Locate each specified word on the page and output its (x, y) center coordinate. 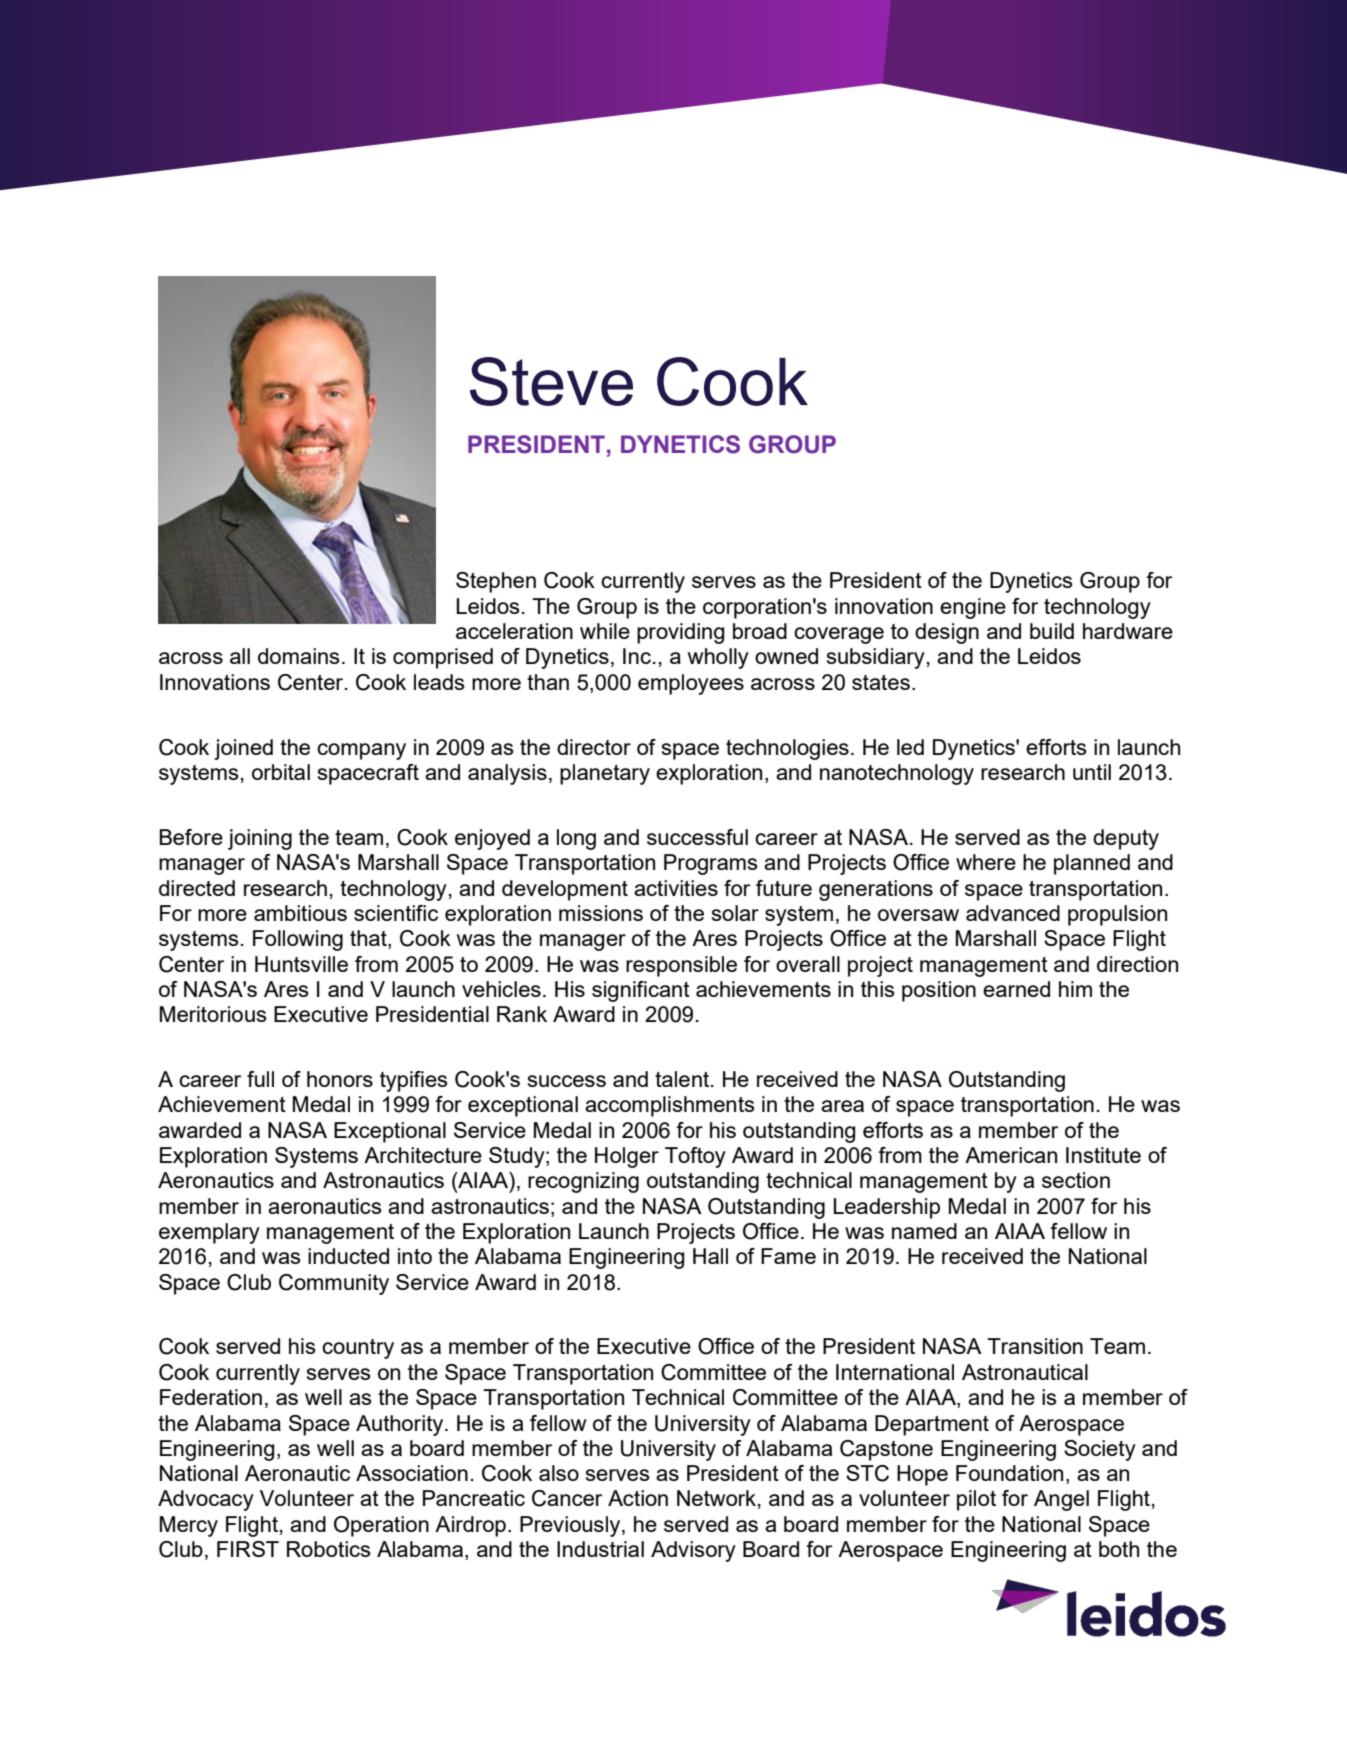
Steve (551, 381)
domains (299, 656)
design (947, 633)
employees (691, 684)
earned (1016, 989)
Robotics (329, 1549)
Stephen (496, 582)
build (1052, 631)
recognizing (583, 1182)
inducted (348, 1256)
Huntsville (301, 964)
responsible (681, 966)
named (924, 1231)
